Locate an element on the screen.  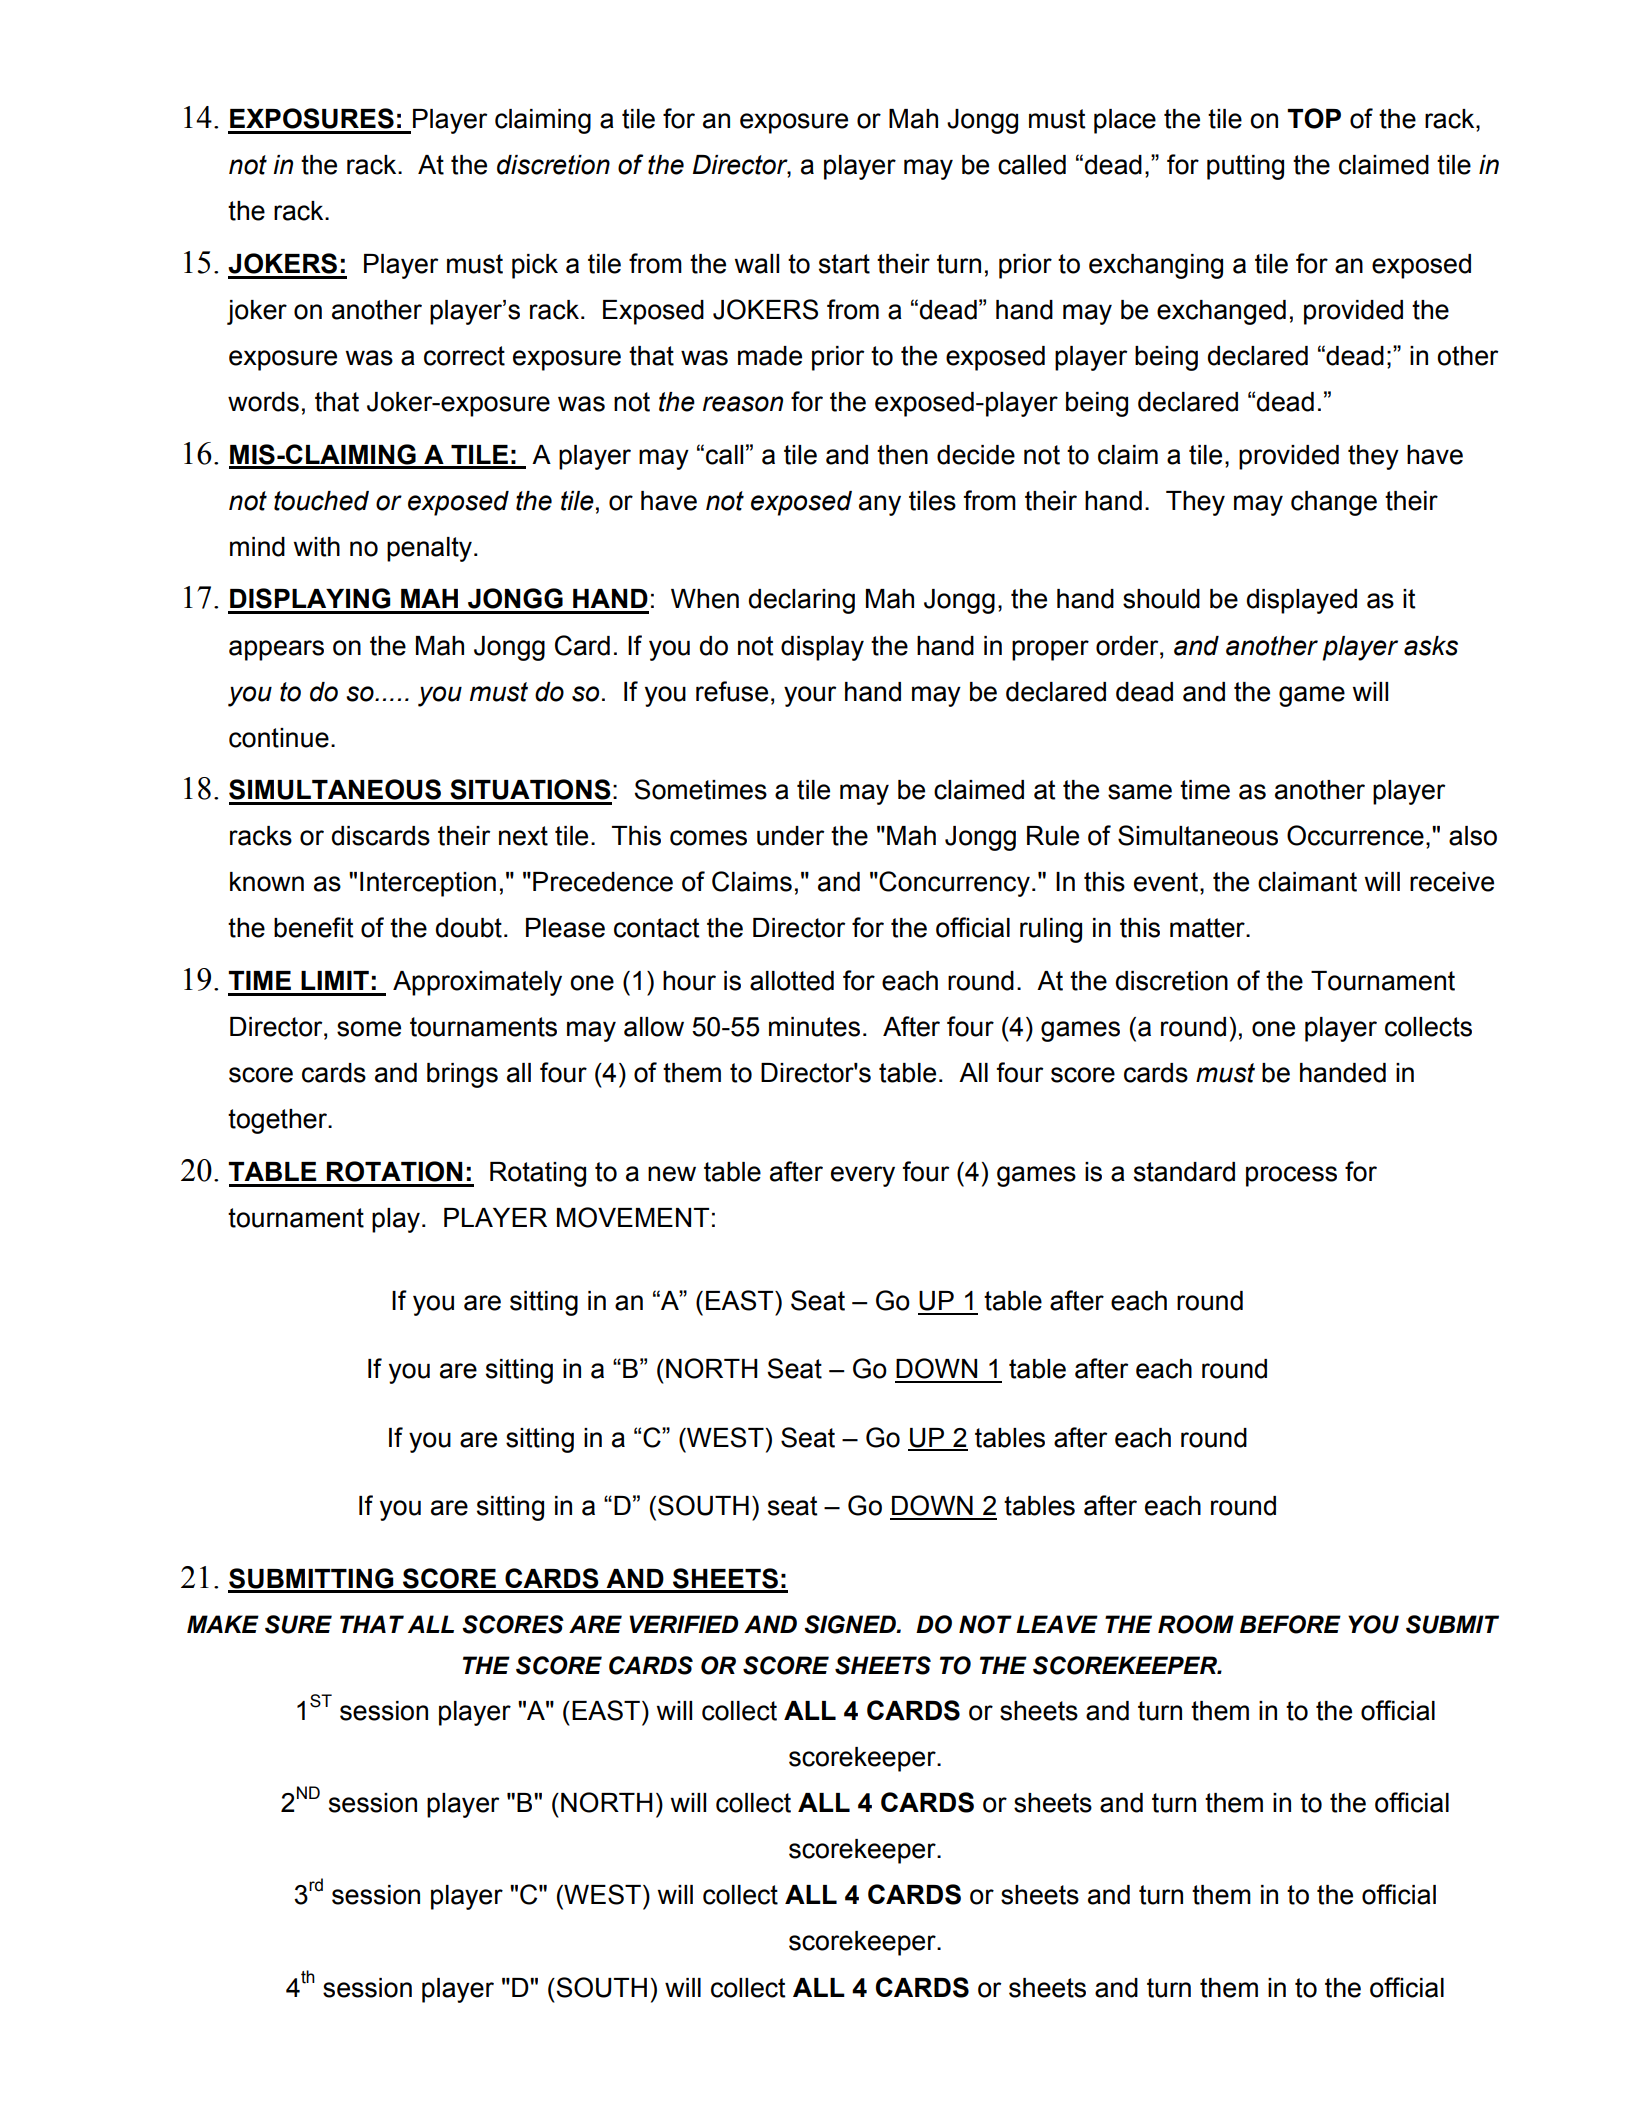
pick is located at coordinates (535, 266).
